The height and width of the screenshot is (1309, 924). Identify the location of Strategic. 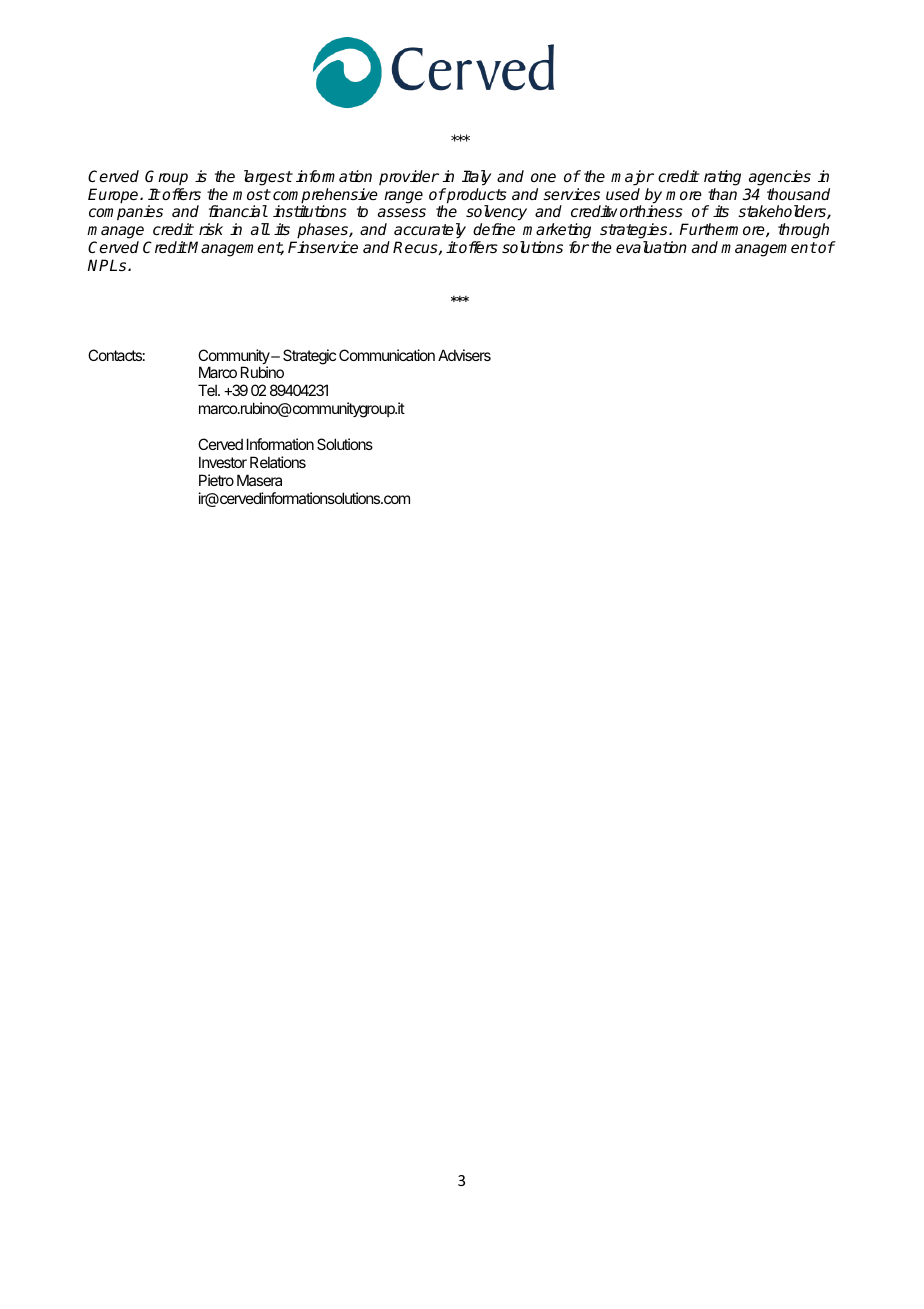
(309, 357).
